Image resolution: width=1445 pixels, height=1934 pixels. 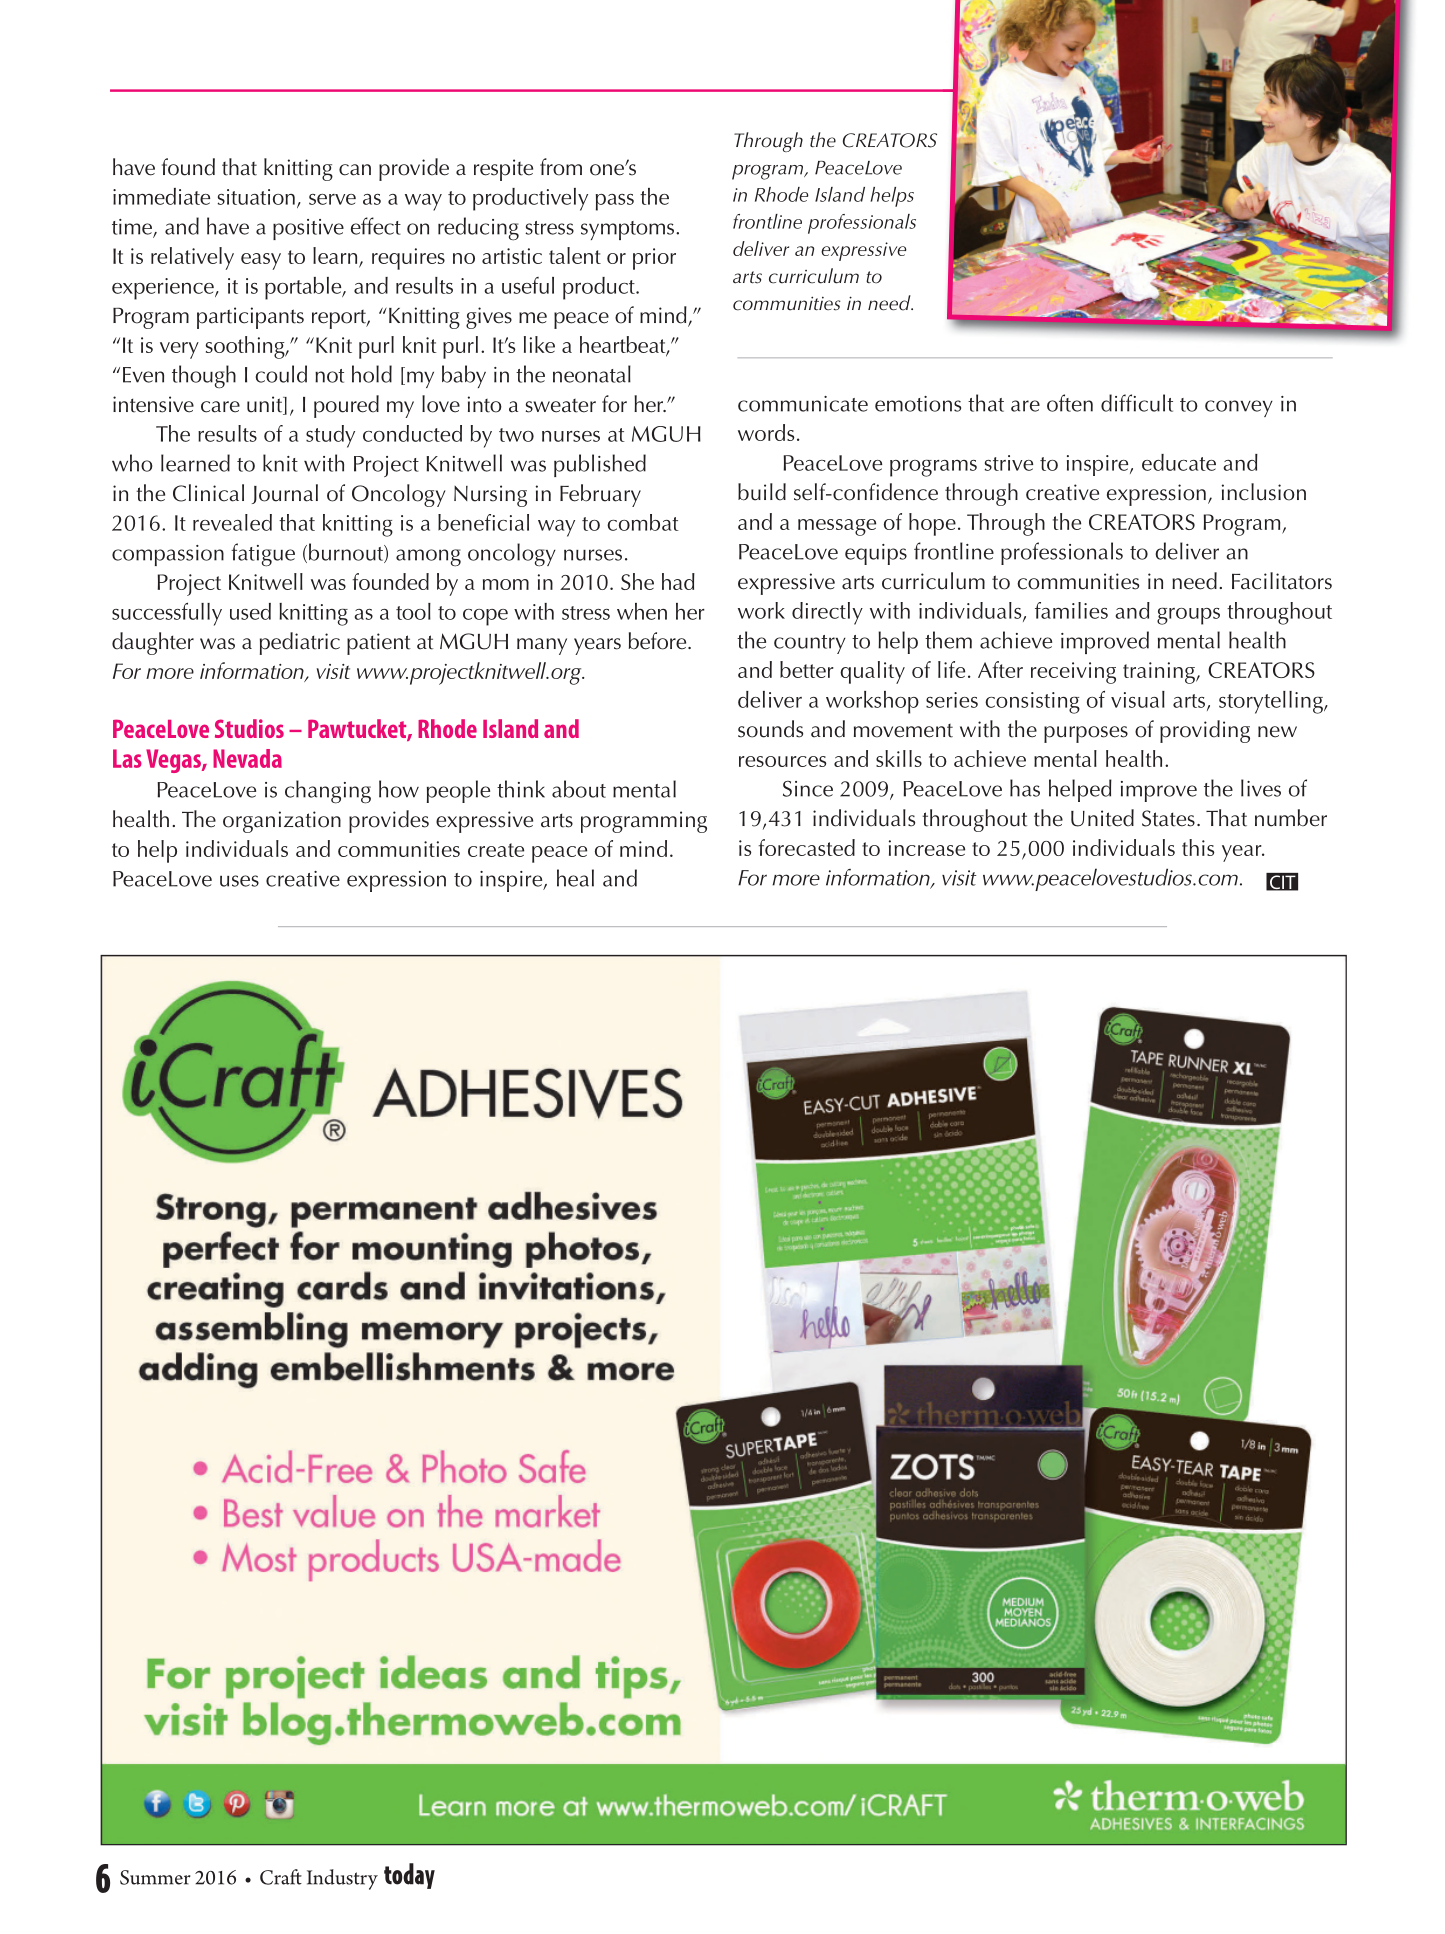 I want to click on Summer, so click(x=155, y=1877).
